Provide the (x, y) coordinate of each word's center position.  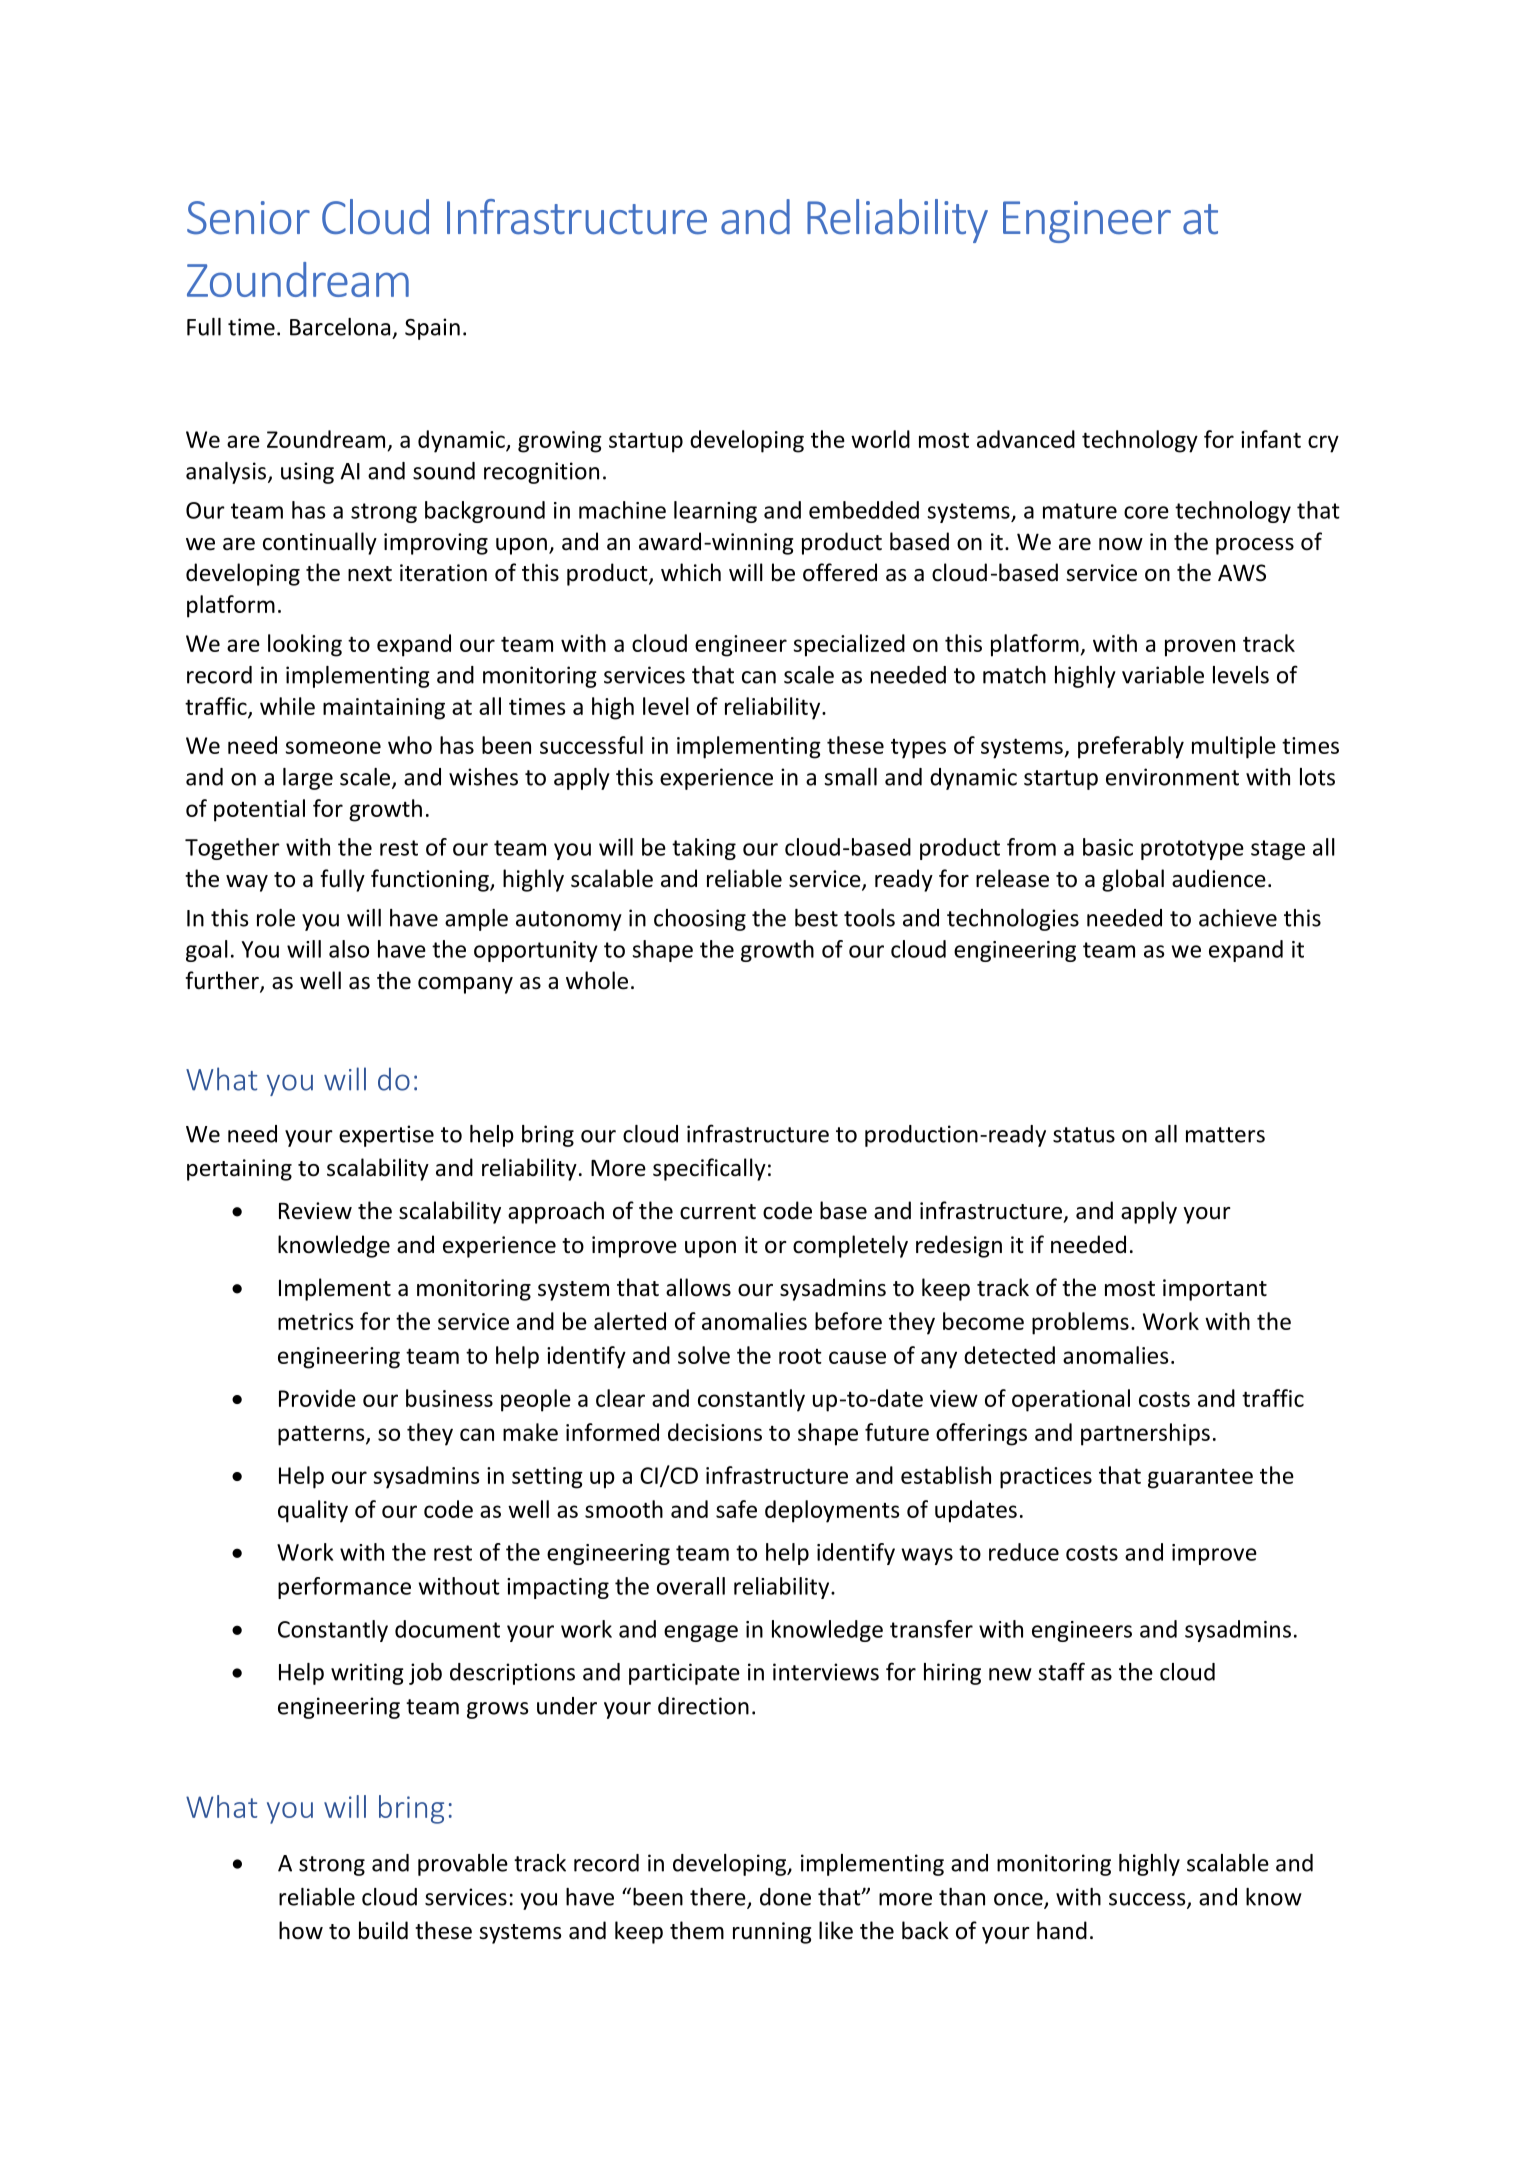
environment (1172, 777)
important (1215, 1290)
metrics (316, 1321)
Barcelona (340, 327)
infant (1271, 439)
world (880, 439)
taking (704, 849)
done (785, 1897)
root (800, 1356)
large (308, 779)
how (301, 1930)
